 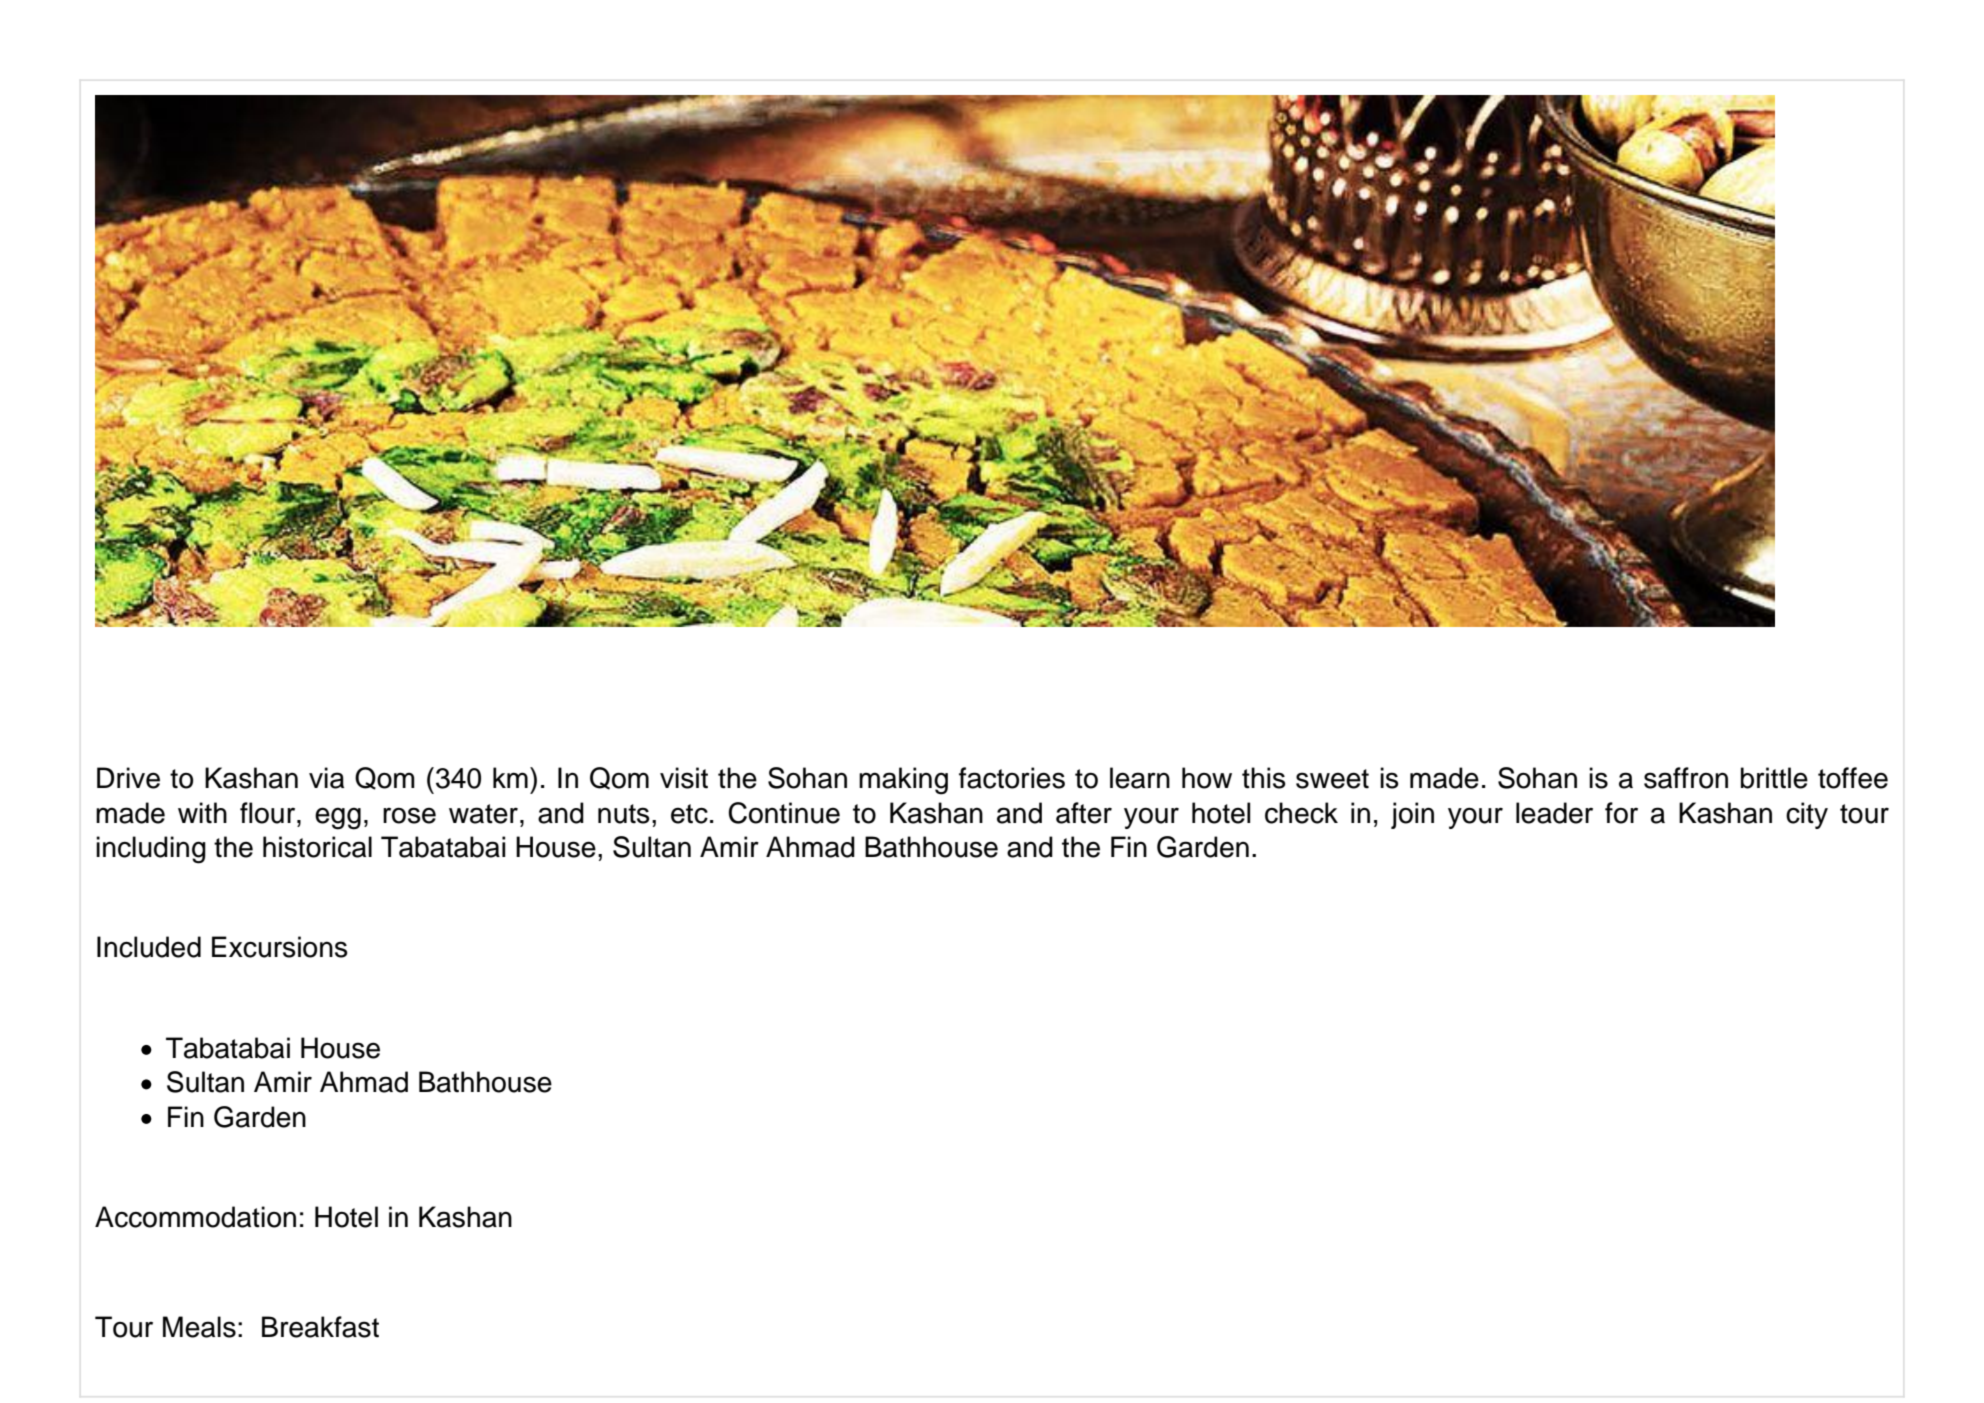 What do you see at coordinates (1807, 815) in the image?
I see `city` at bounding box center [1807, 815].
